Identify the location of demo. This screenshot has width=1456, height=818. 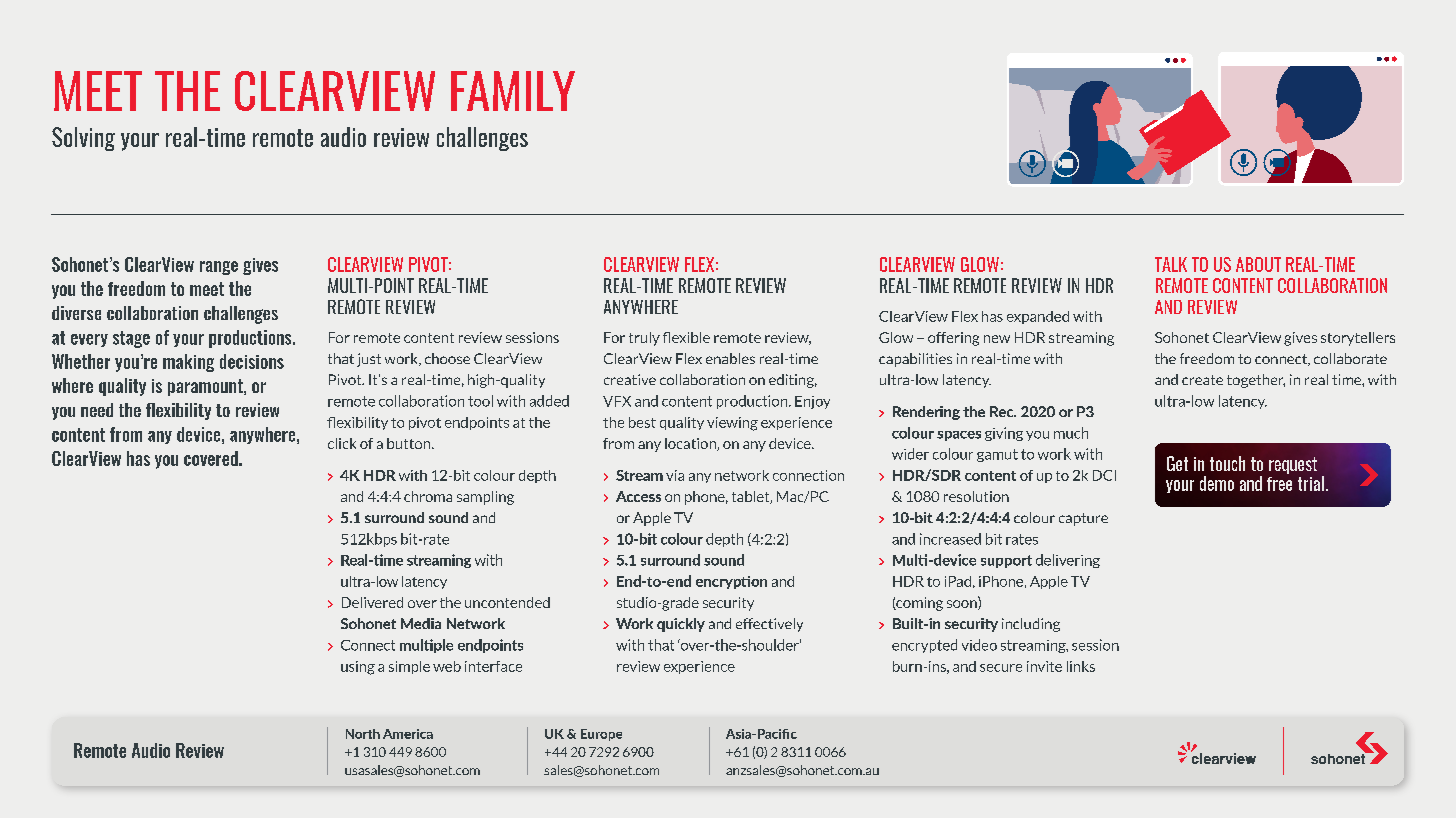
(1217, 483).
